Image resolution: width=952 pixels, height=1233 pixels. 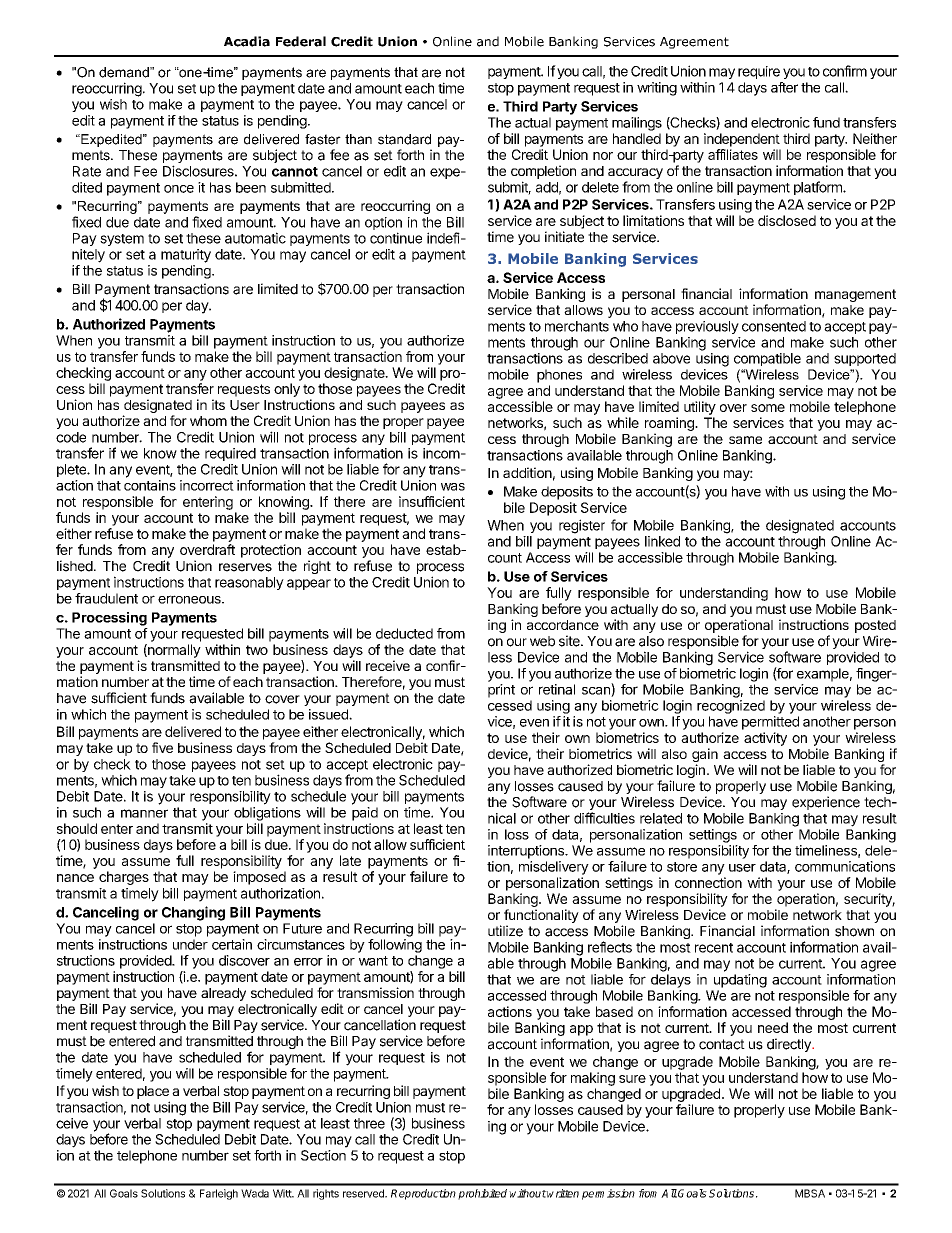 What do you see at coordinates (208, 421) in the page?
I see `whom` at bounding box center [208, 421].
